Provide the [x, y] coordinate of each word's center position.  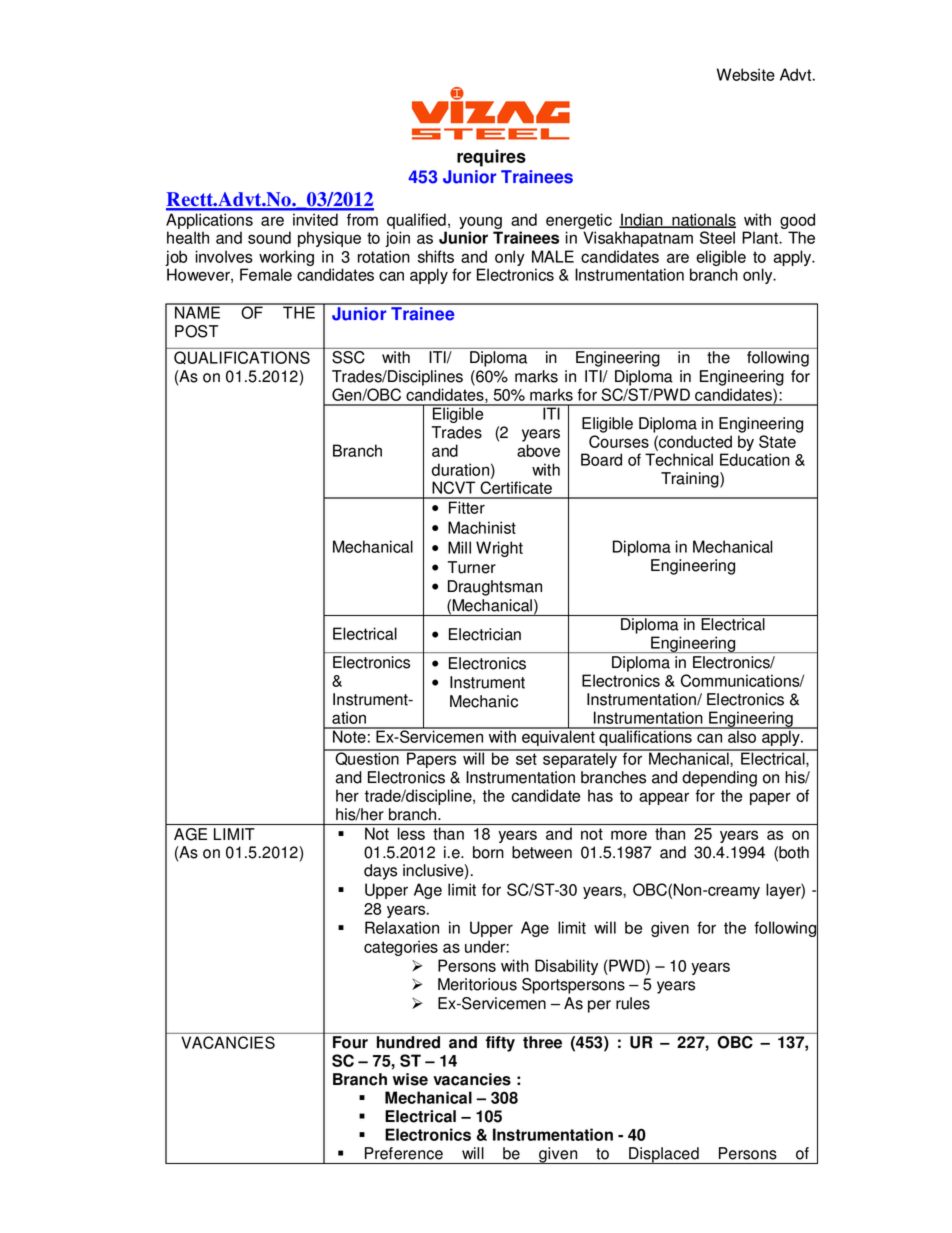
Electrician [485, 634]
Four [350, 1042]
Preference [404, 1153]
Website [746, 74]
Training [691, 480]
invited [315, 220]
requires [491, 158]
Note [349, 735]
